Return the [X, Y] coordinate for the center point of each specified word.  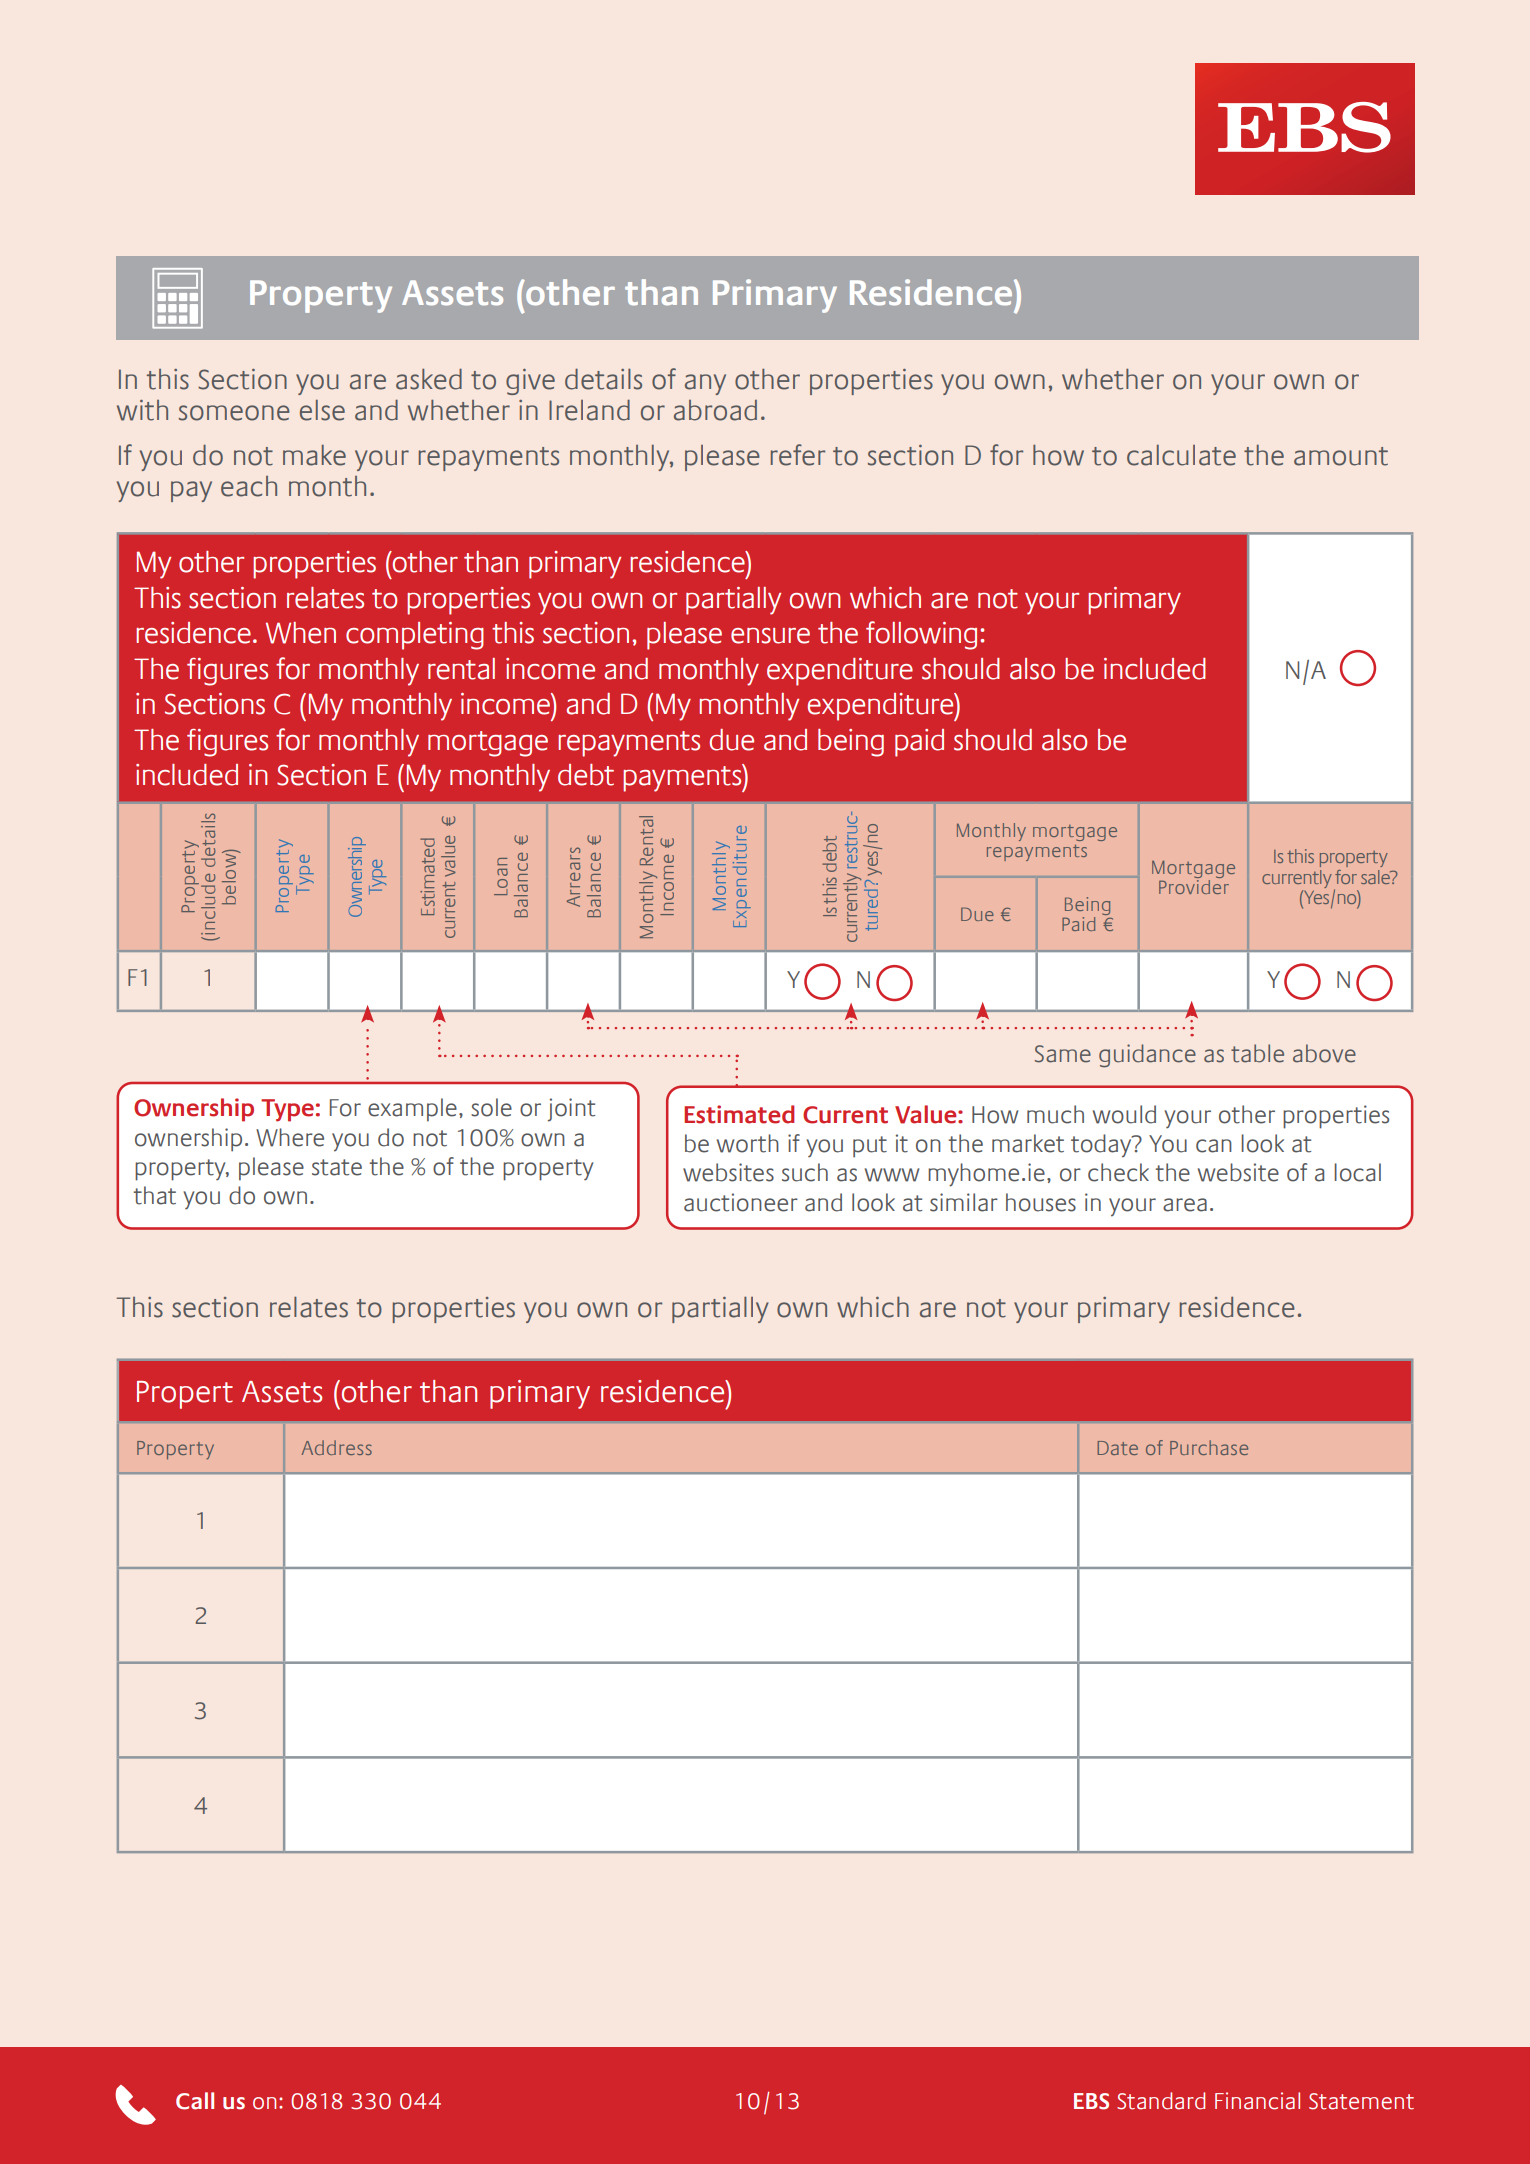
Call [195, 2101]
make [314, 455]
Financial [1257, 2101]
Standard [1161, 2101]
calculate [1181, 455]
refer [798, 455]
